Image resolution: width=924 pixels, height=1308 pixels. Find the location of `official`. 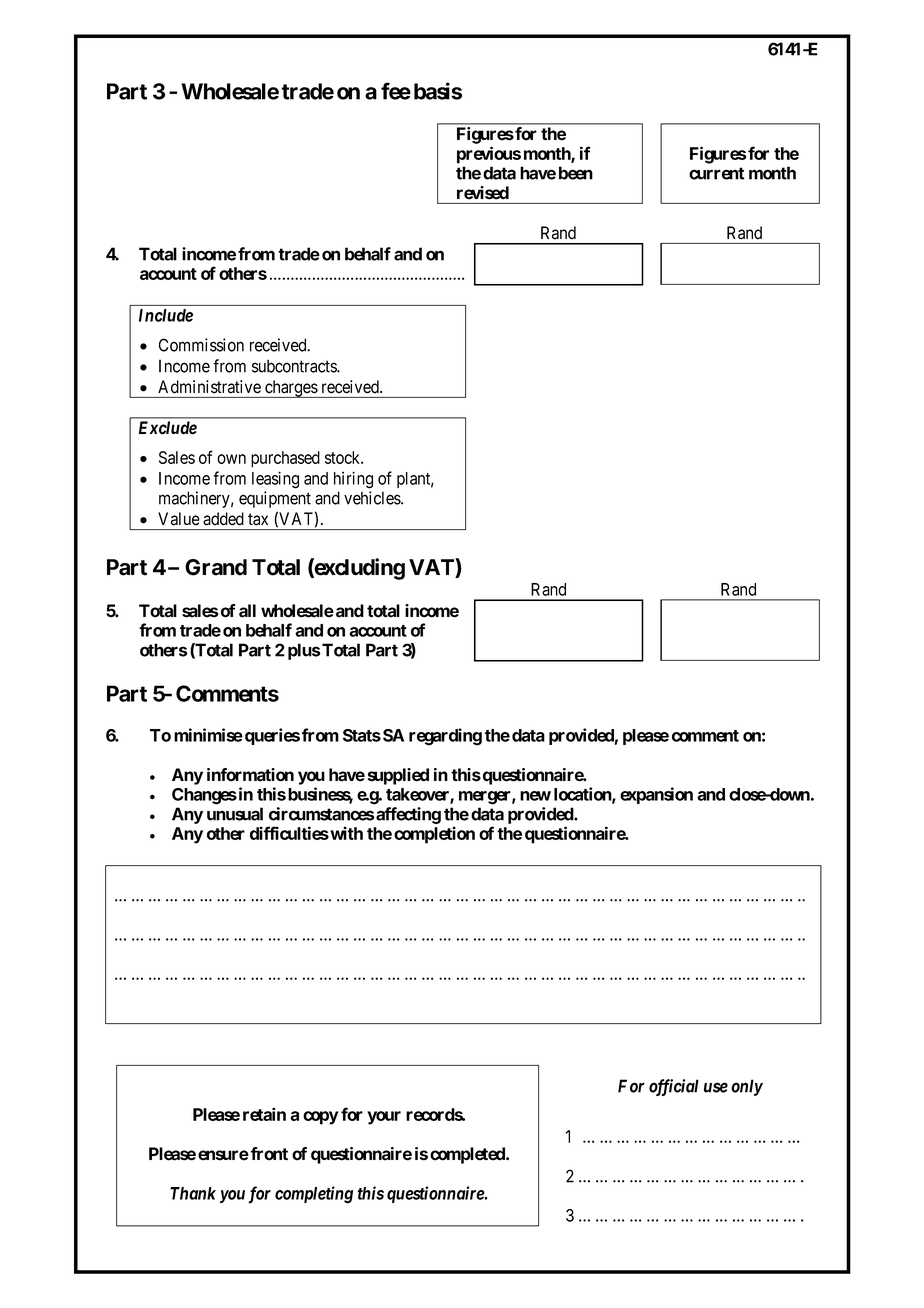

official is located at coordinates (674, 1087).
